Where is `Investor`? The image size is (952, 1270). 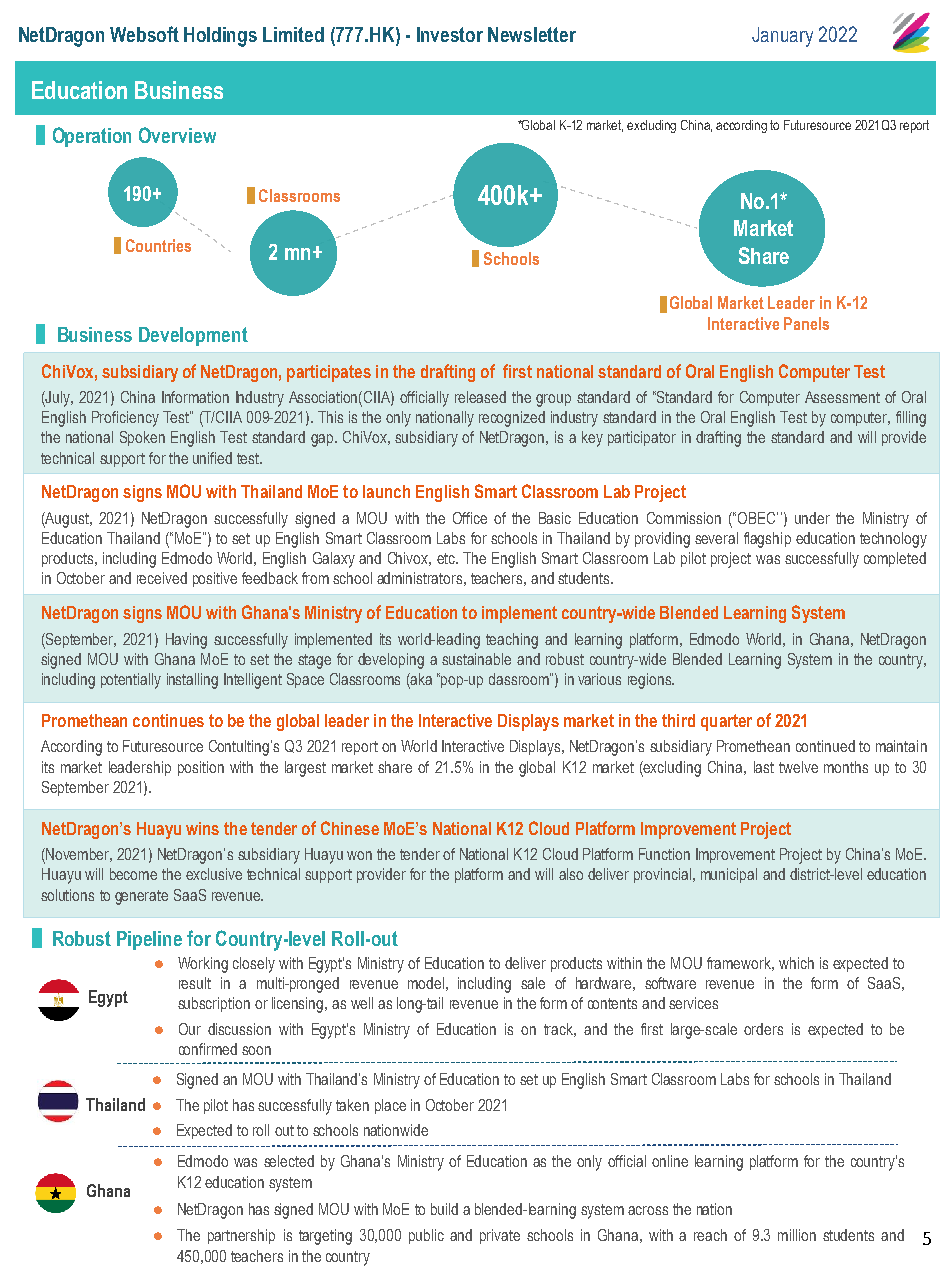
Investor is located at coordinates (450, 34).
